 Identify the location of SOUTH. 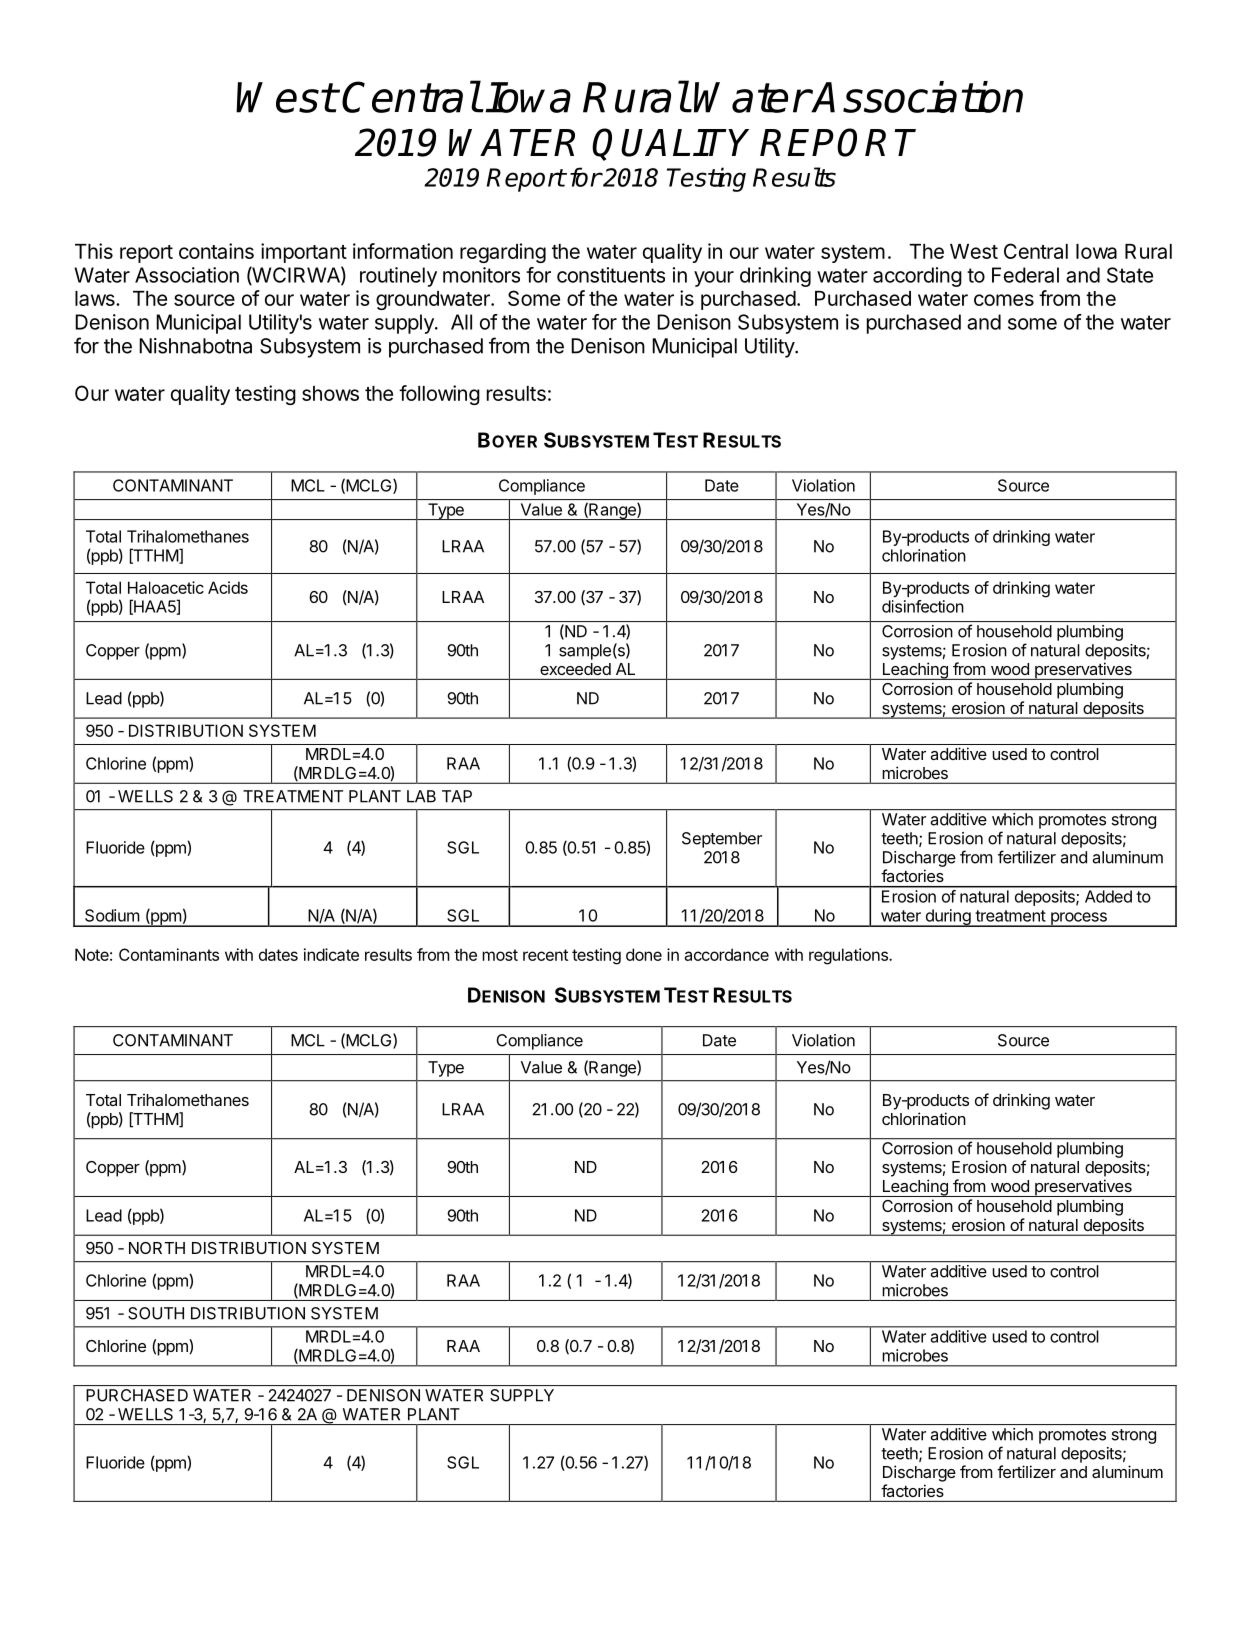
(156, 1313).
